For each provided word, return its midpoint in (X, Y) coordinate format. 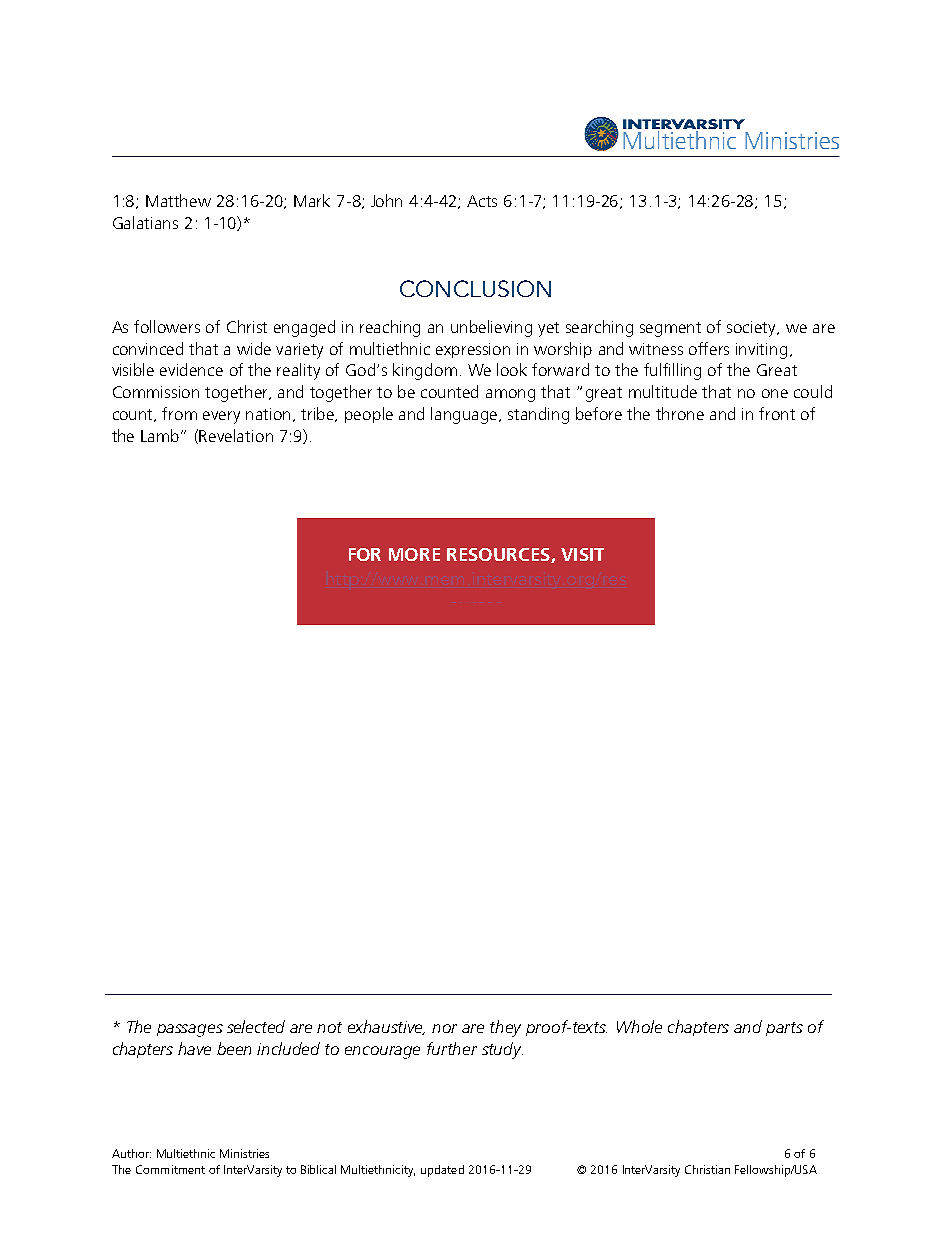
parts (784, 1029)
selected (256, 1026)
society (753, 329)
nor (444, 1028)
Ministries (244, 1153)
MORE (414, 554)
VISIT (582, 554)
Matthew (178, 200)
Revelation (236, 435)
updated (442, 1171)
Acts (482, 201)
